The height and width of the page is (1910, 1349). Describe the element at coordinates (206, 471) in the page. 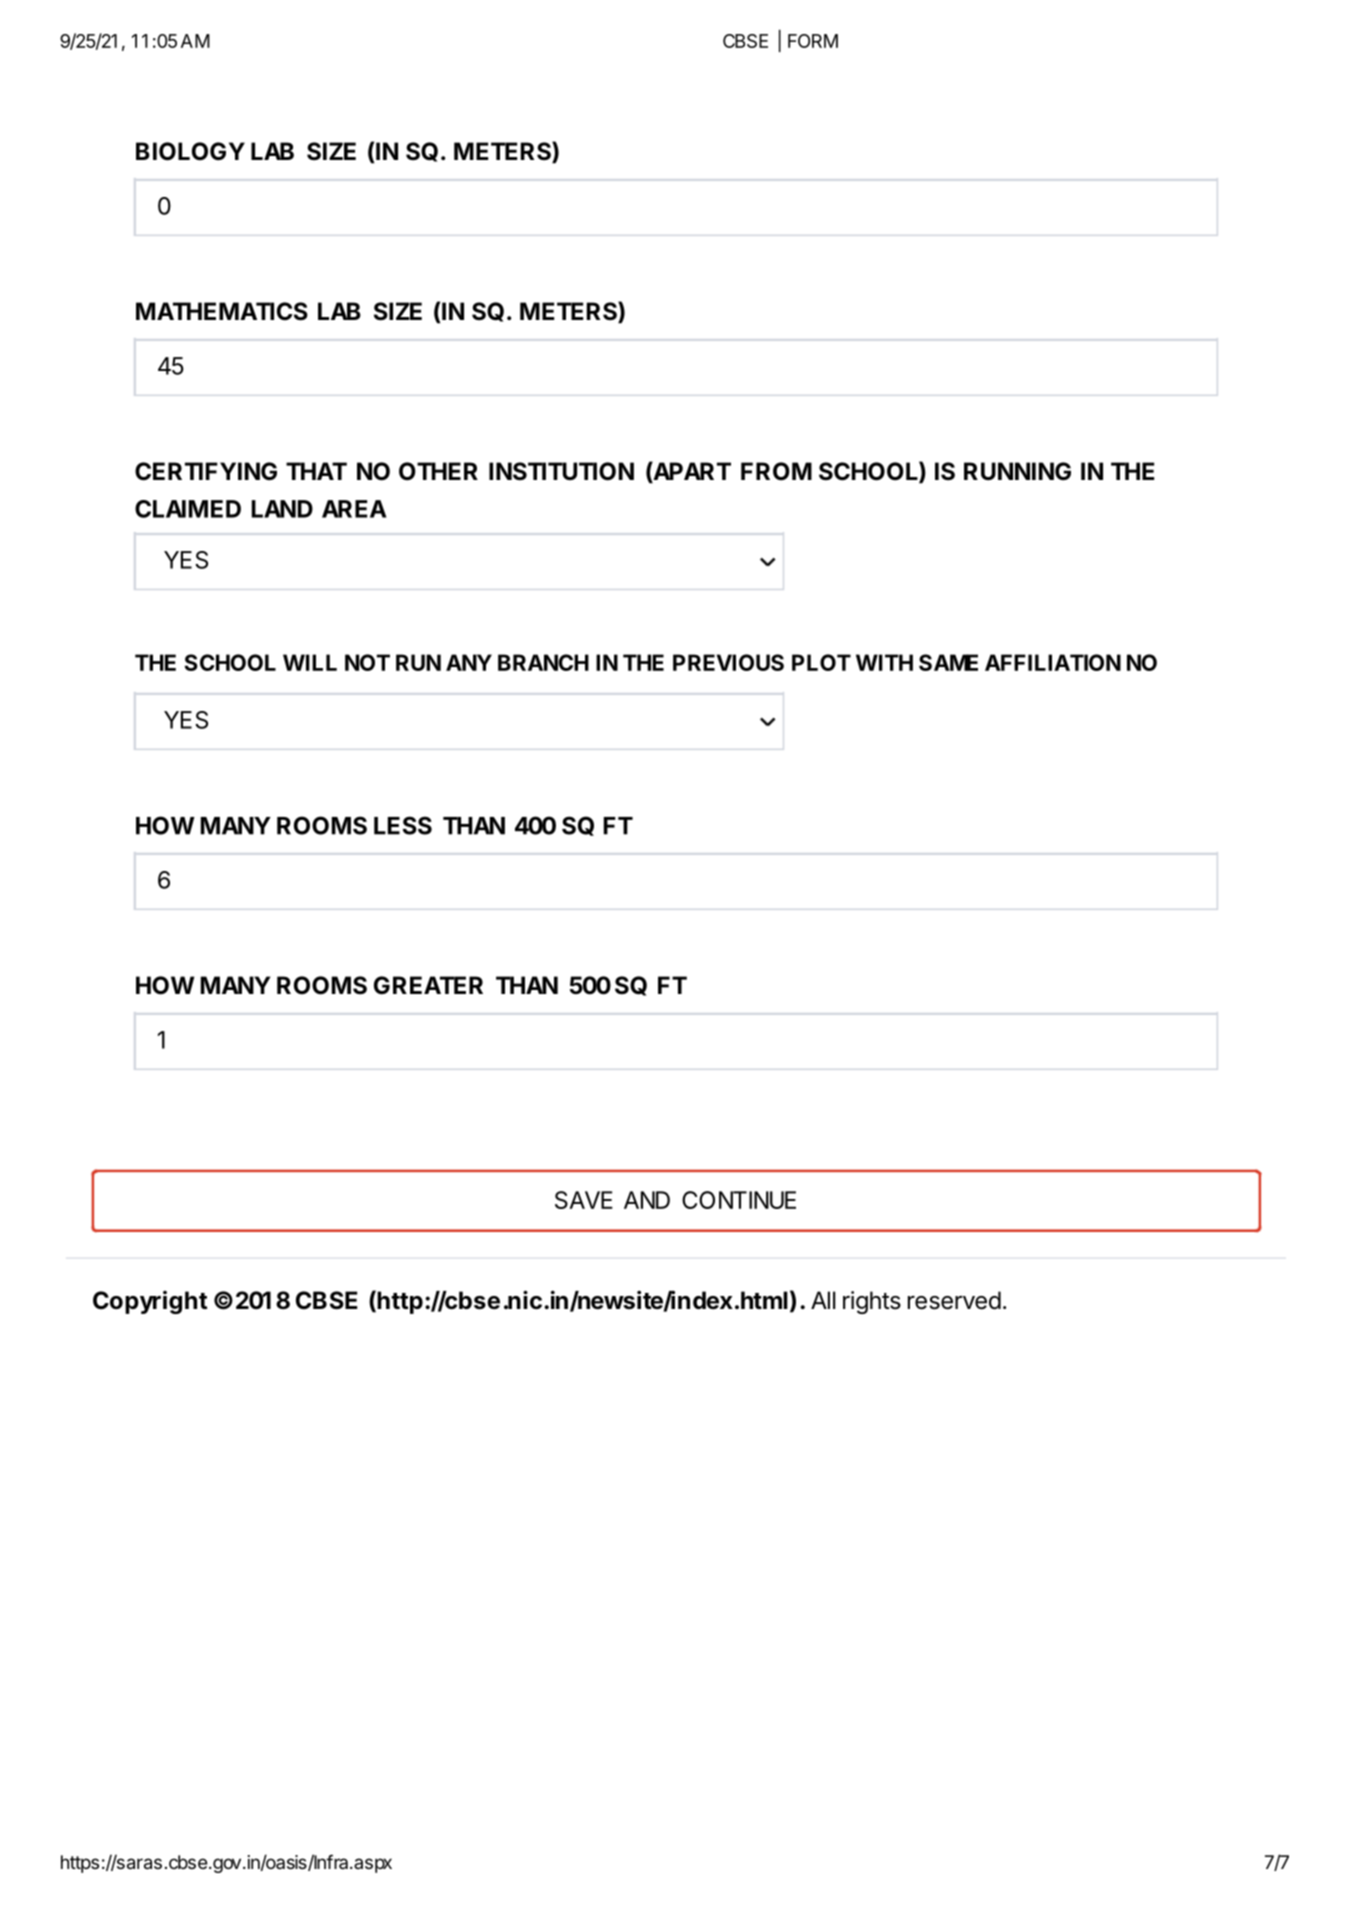

I see `CERTIFYING` at that location.
